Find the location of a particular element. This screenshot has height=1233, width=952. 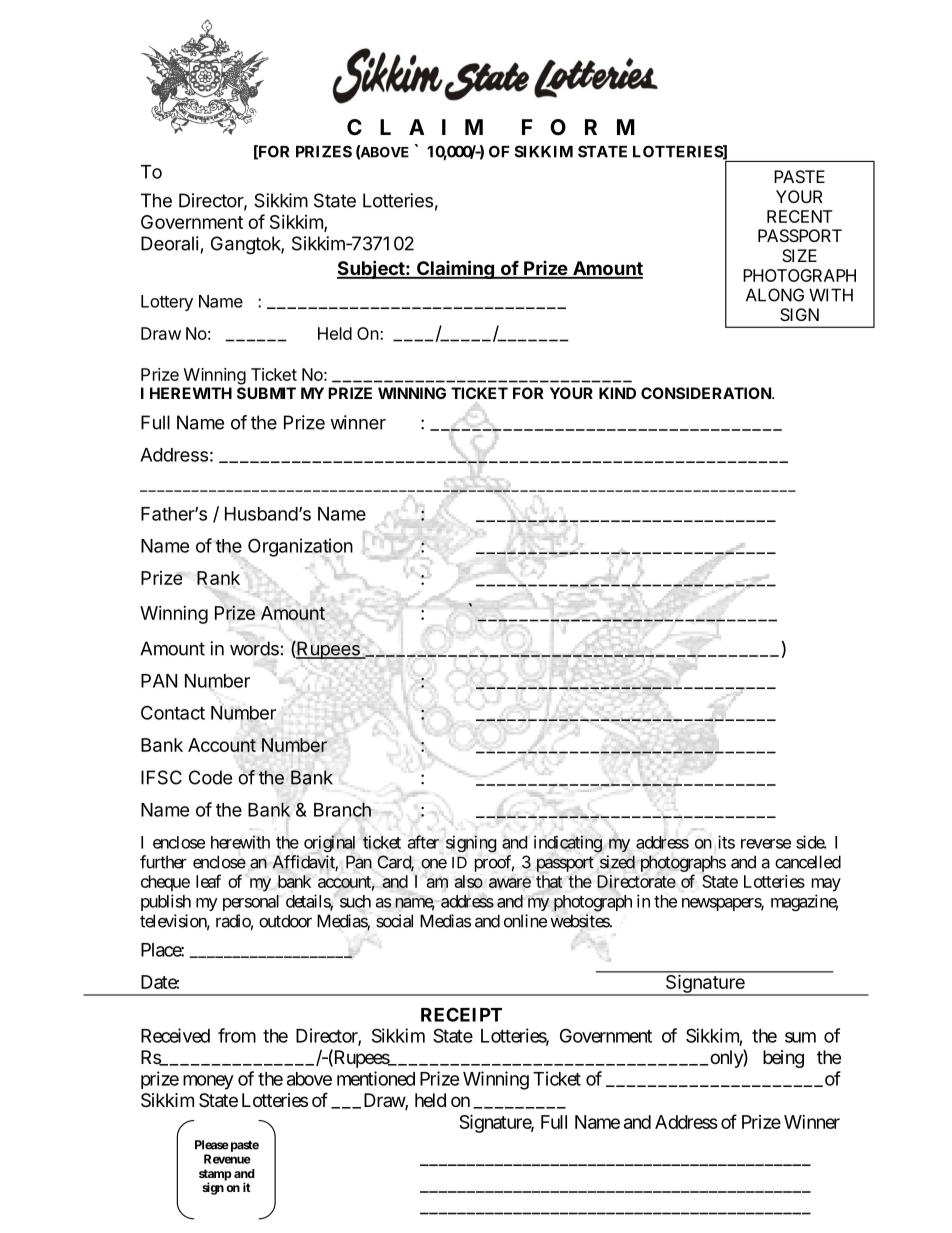

mentioned is located at coordinates (376, 1078).
